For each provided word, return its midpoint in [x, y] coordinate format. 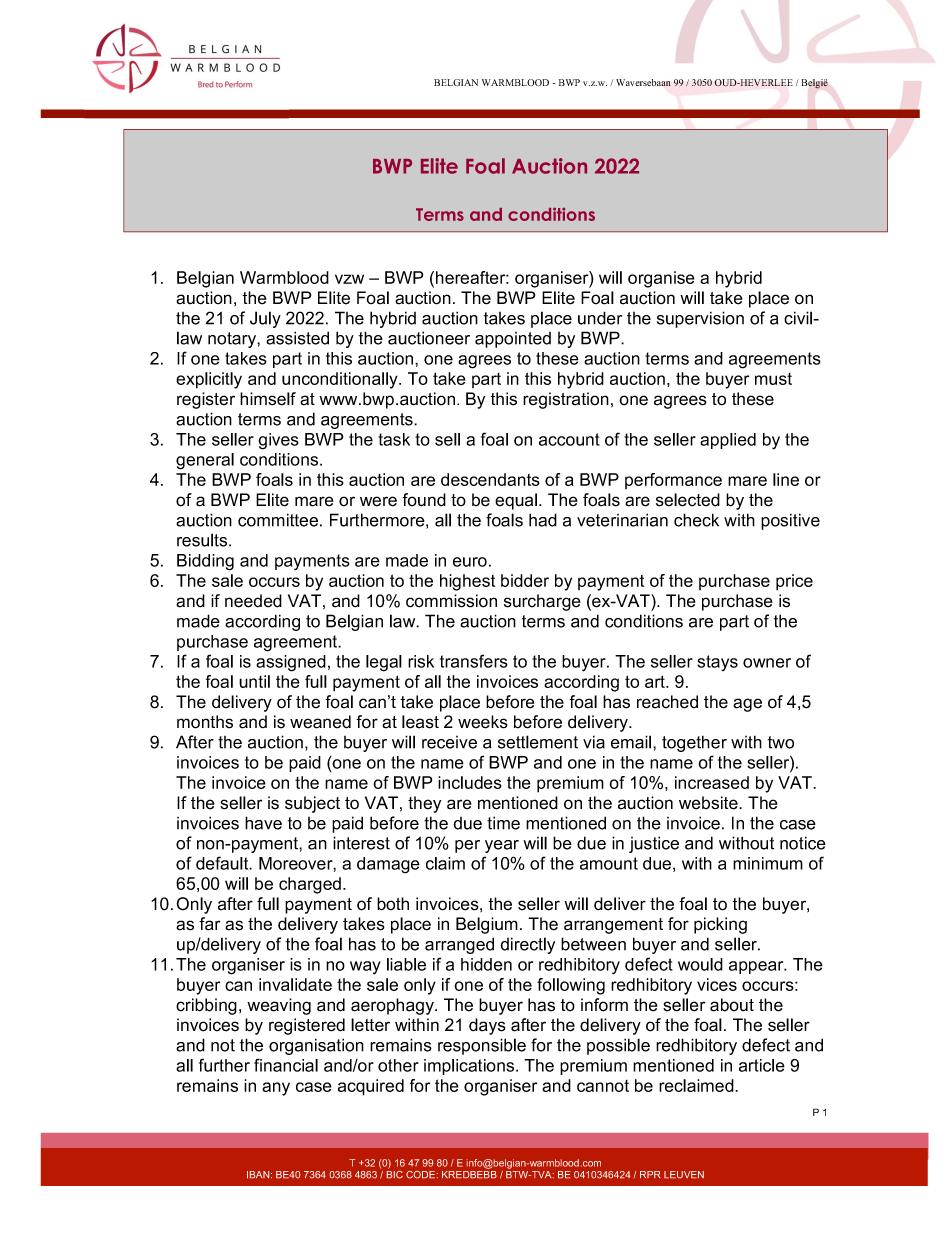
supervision [700, 319]
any [276, 1089]
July [265, 319]
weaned [320, 722]
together [694, 743]
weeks [483, 722]
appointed [513, 340]
